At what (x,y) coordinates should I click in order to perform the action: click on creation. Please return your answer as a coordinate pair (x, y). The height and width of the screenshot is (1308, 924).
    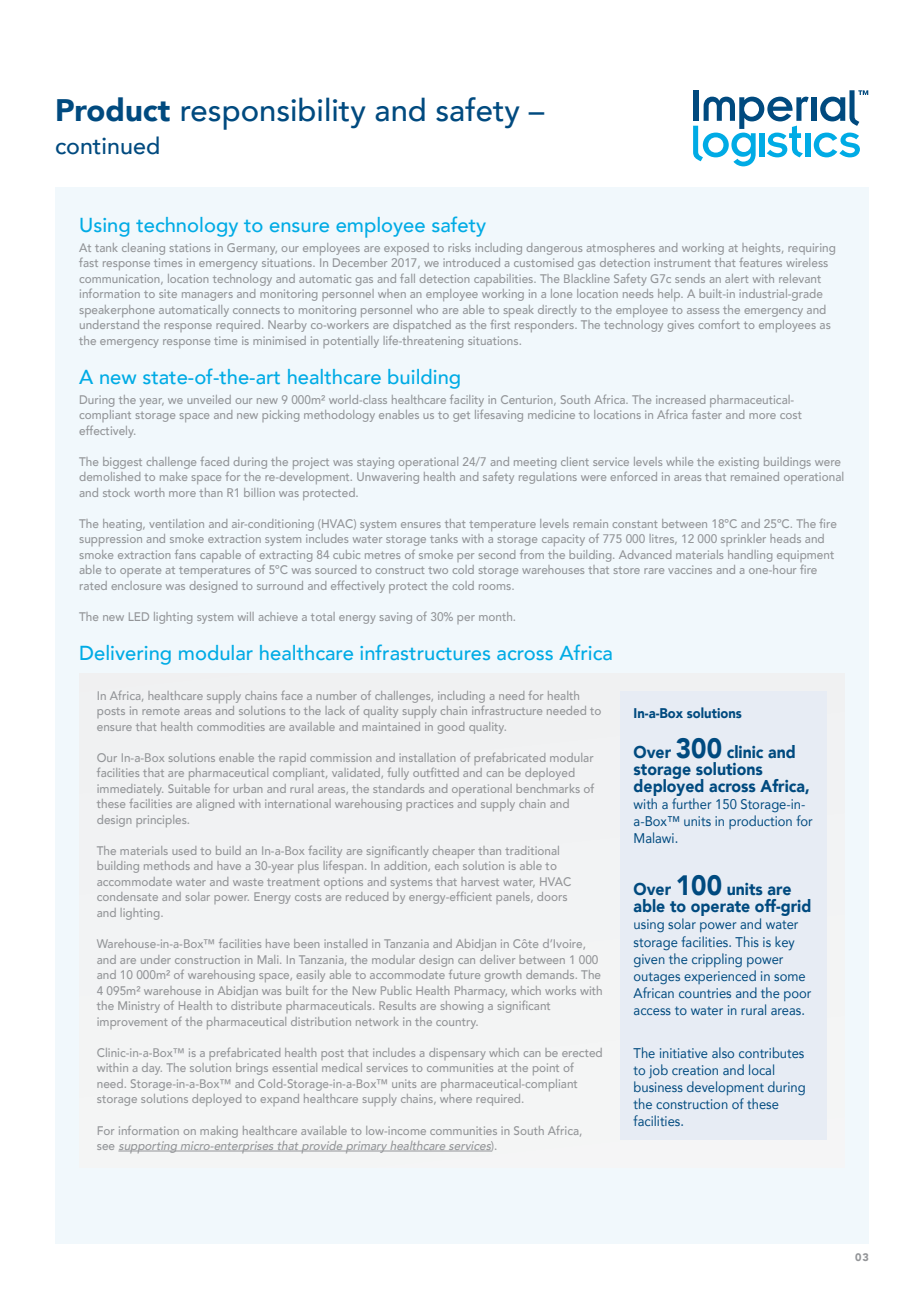
    Looking at the image, I should click on (695, 1070).
